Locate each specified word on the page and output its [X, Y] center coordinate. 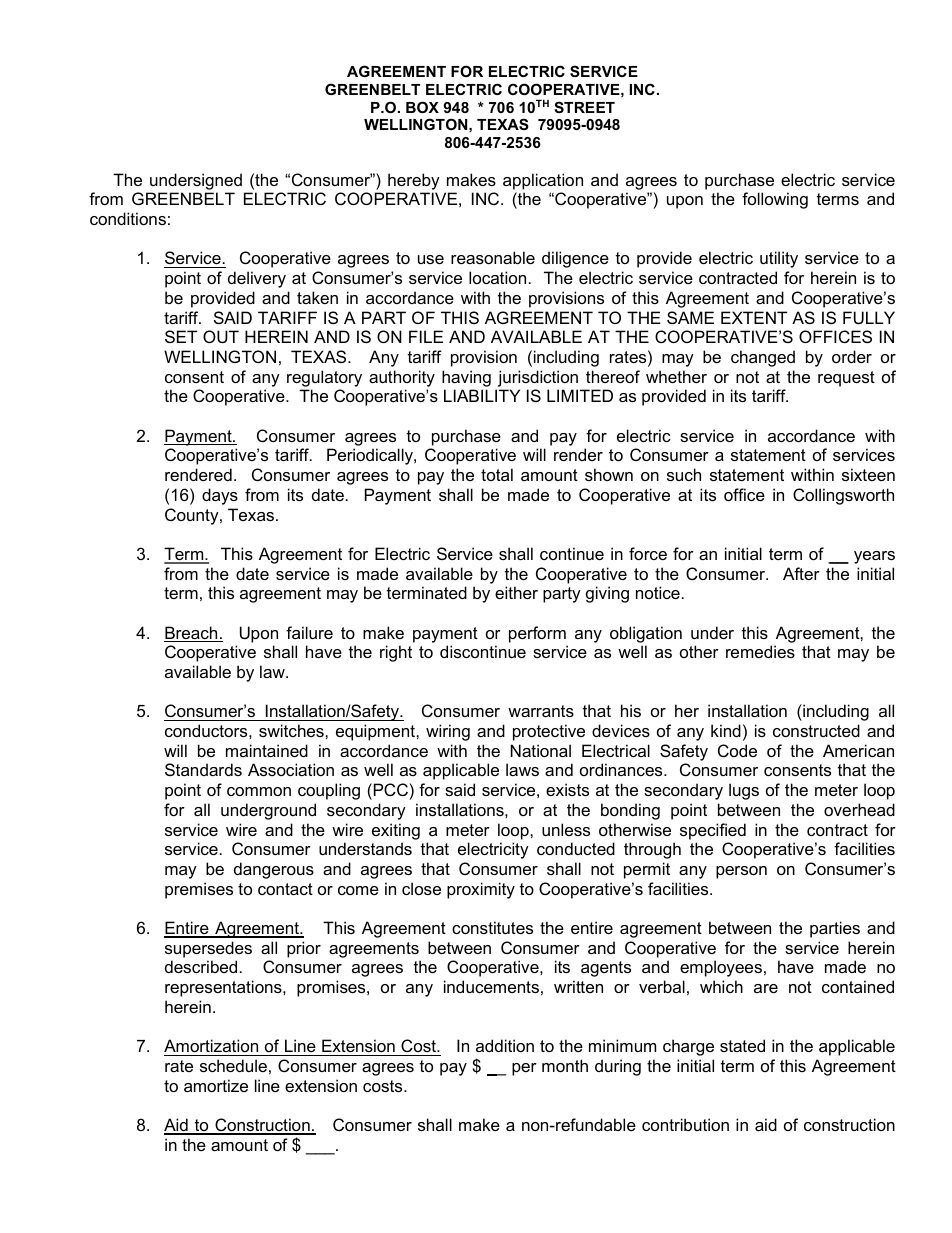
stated [742, 1045]
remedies [760, 651]
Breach [192, 634]
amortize [216, 1085]
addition [505, 1045]
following [775, 200]
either [516, 592]
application [543, 181]
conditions [128, 218]
